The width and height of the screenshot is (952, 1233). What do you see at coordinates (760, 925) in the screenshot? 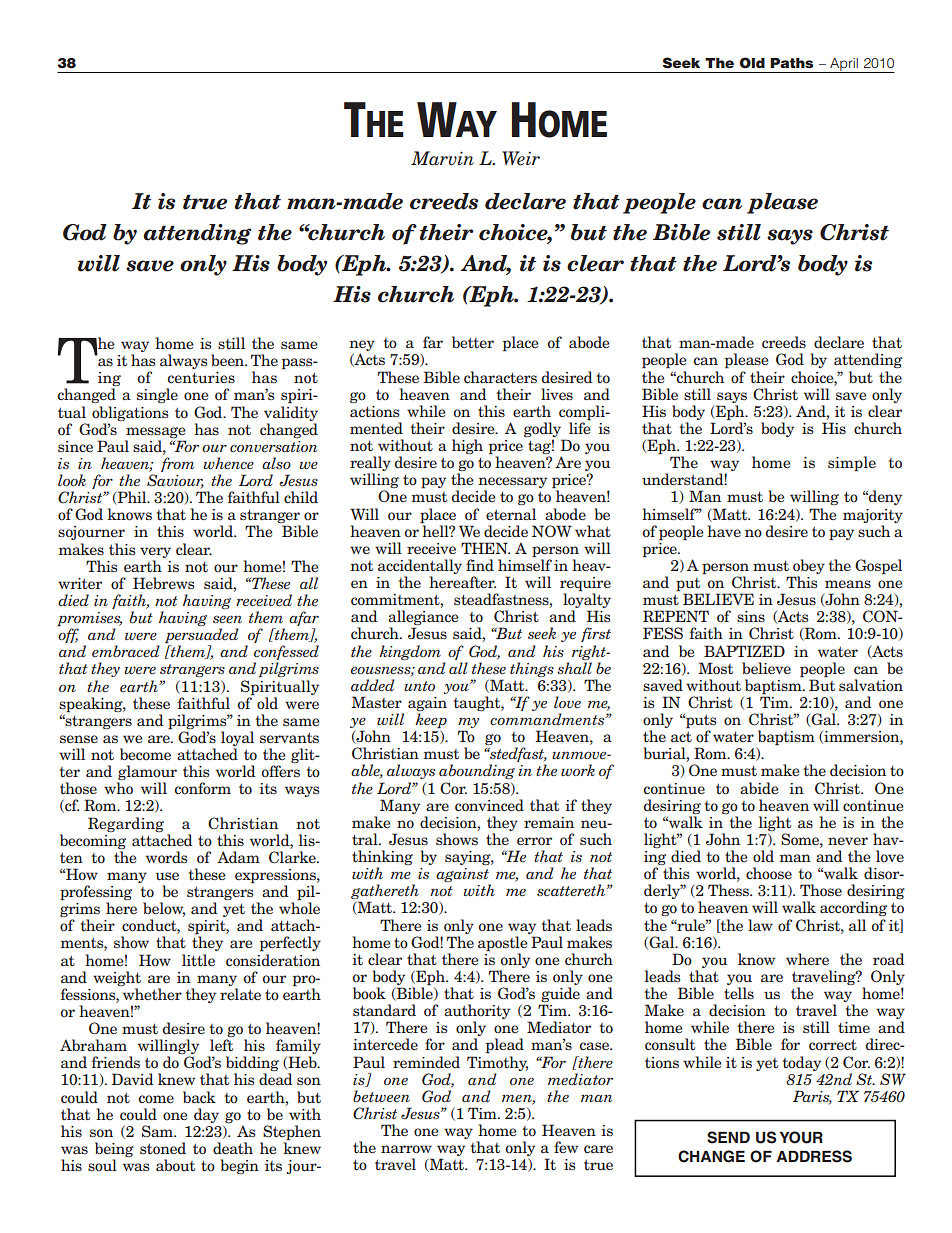
I see `law` at bounding box center [760, 925].
